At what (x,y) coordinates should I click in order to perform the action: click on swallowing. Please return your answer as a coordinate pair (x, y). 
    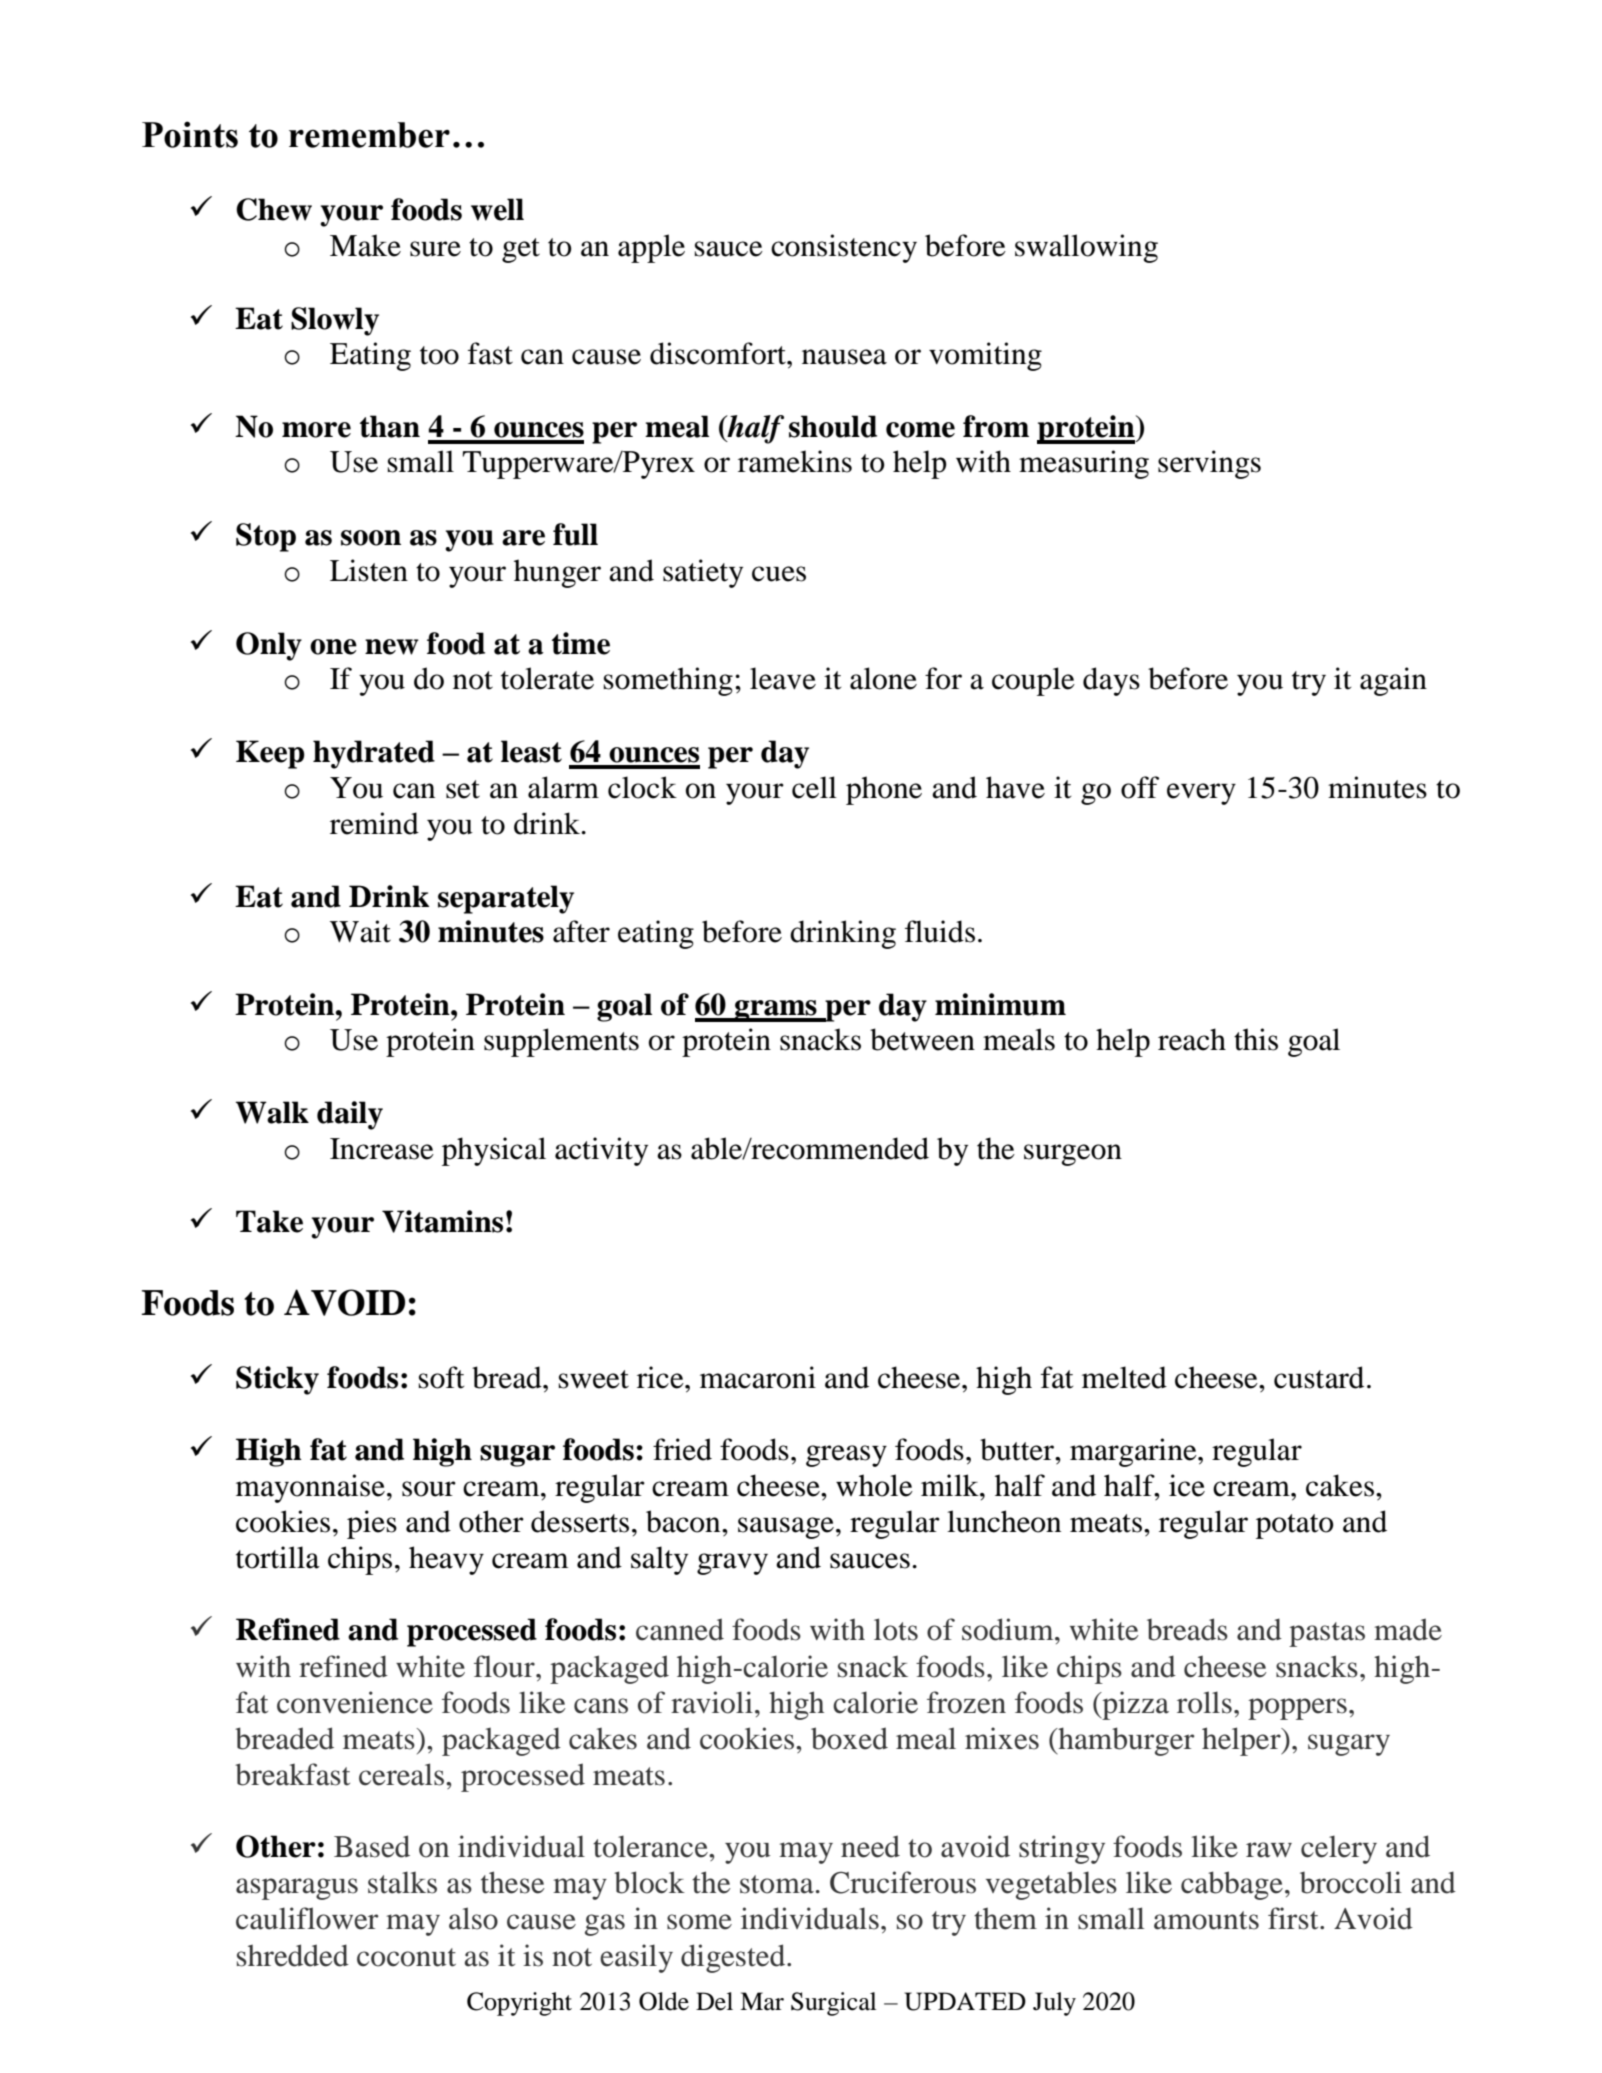
    Looking at the image, I should click on (1086, 248).
